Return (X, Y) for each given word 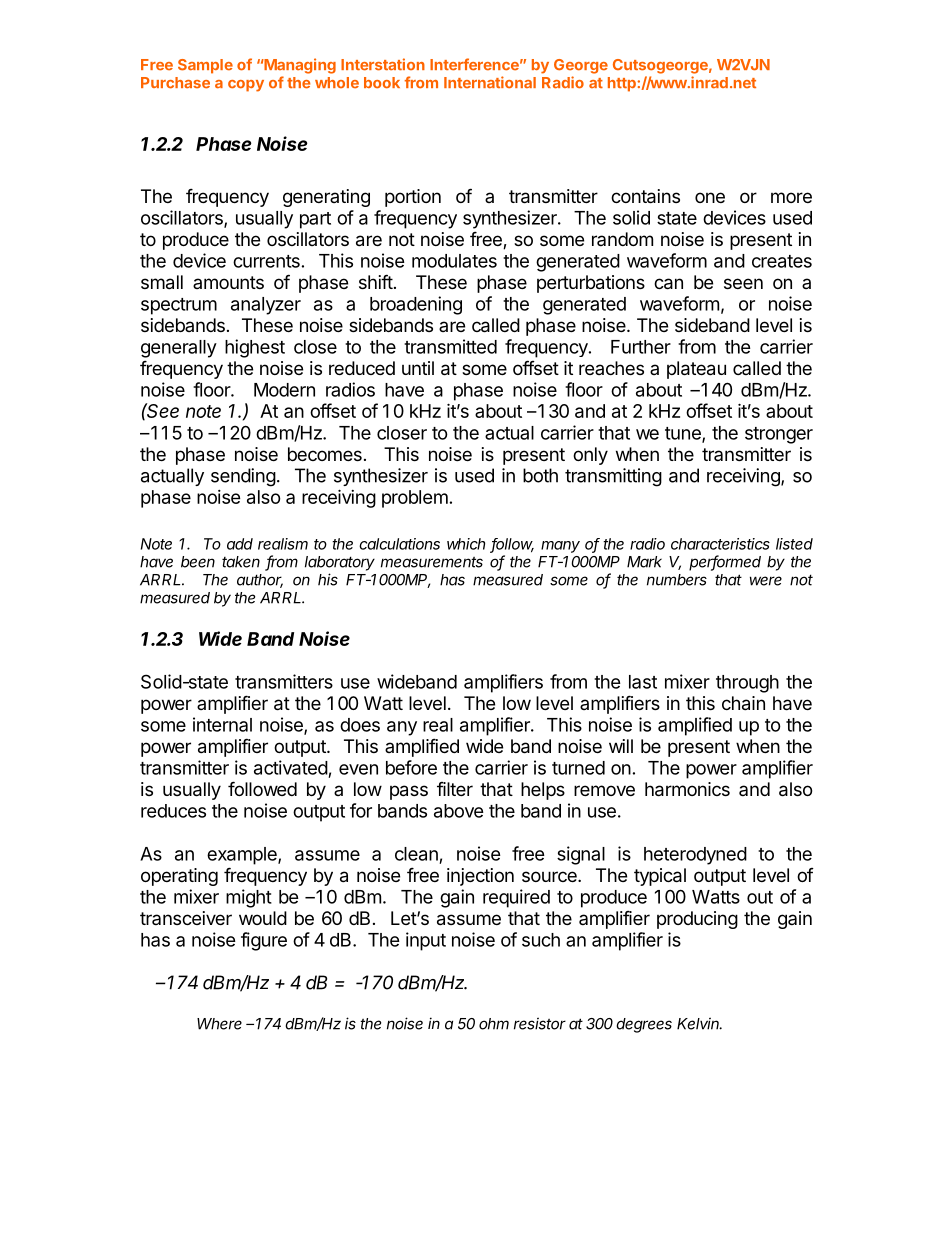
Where (219, 1024)
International (490, 82)
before (411, 767)
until (418, 368)
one (710, 197)
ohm (494, 1024)
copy (246, 86)
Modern (284, 390)
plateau (696, 370)
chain (743, 703)
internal (222, 724)
